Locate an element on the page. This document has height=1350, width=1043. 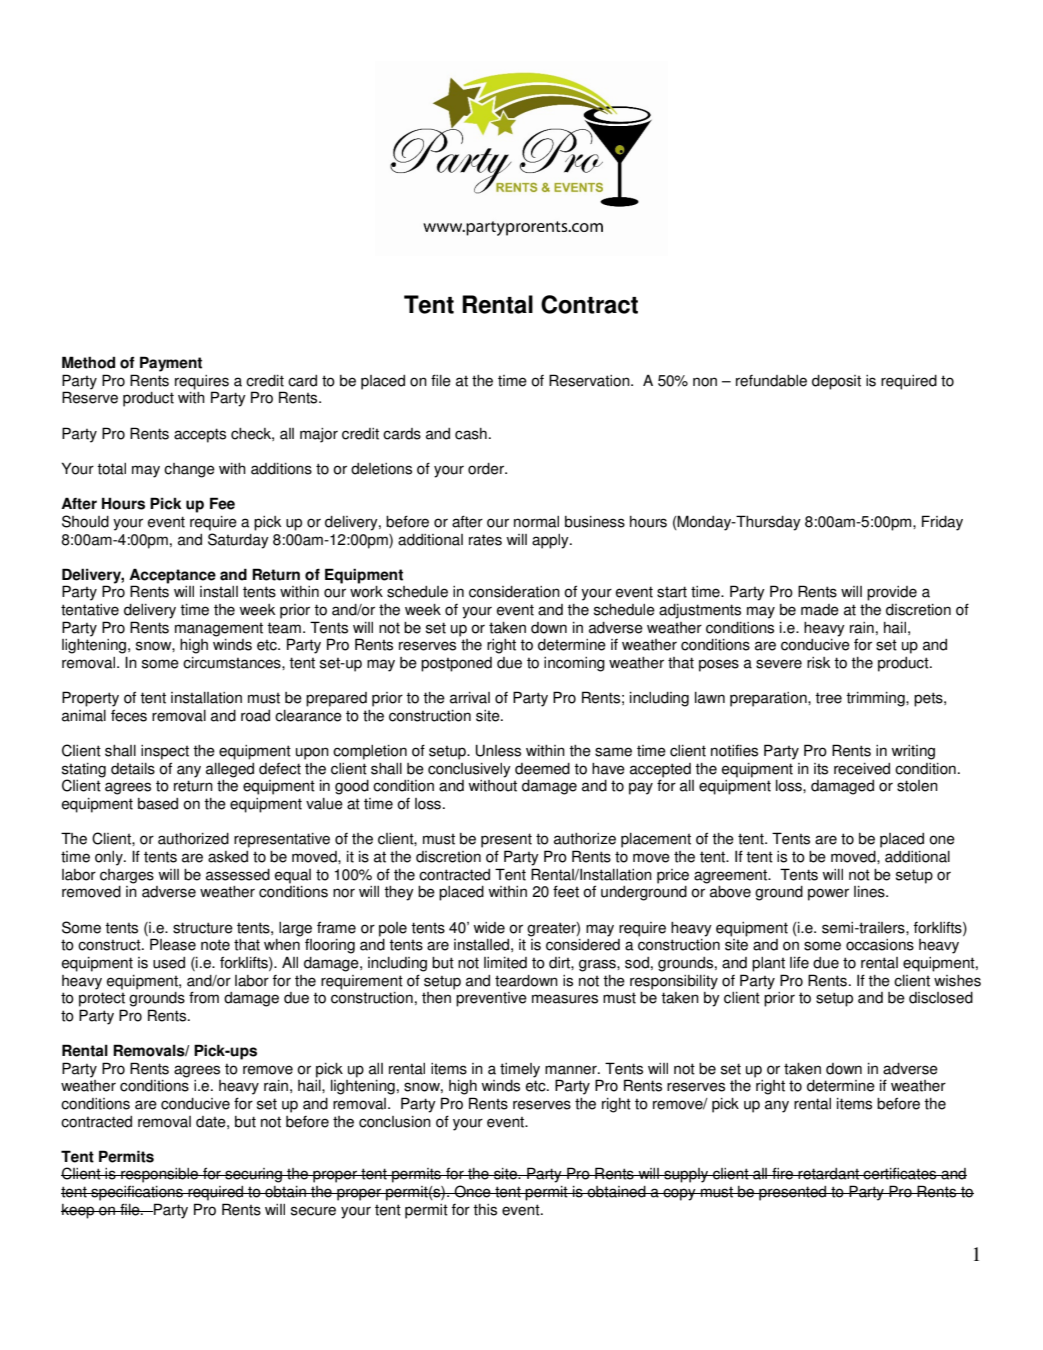
deposit is located at coordinates (836, 382).
